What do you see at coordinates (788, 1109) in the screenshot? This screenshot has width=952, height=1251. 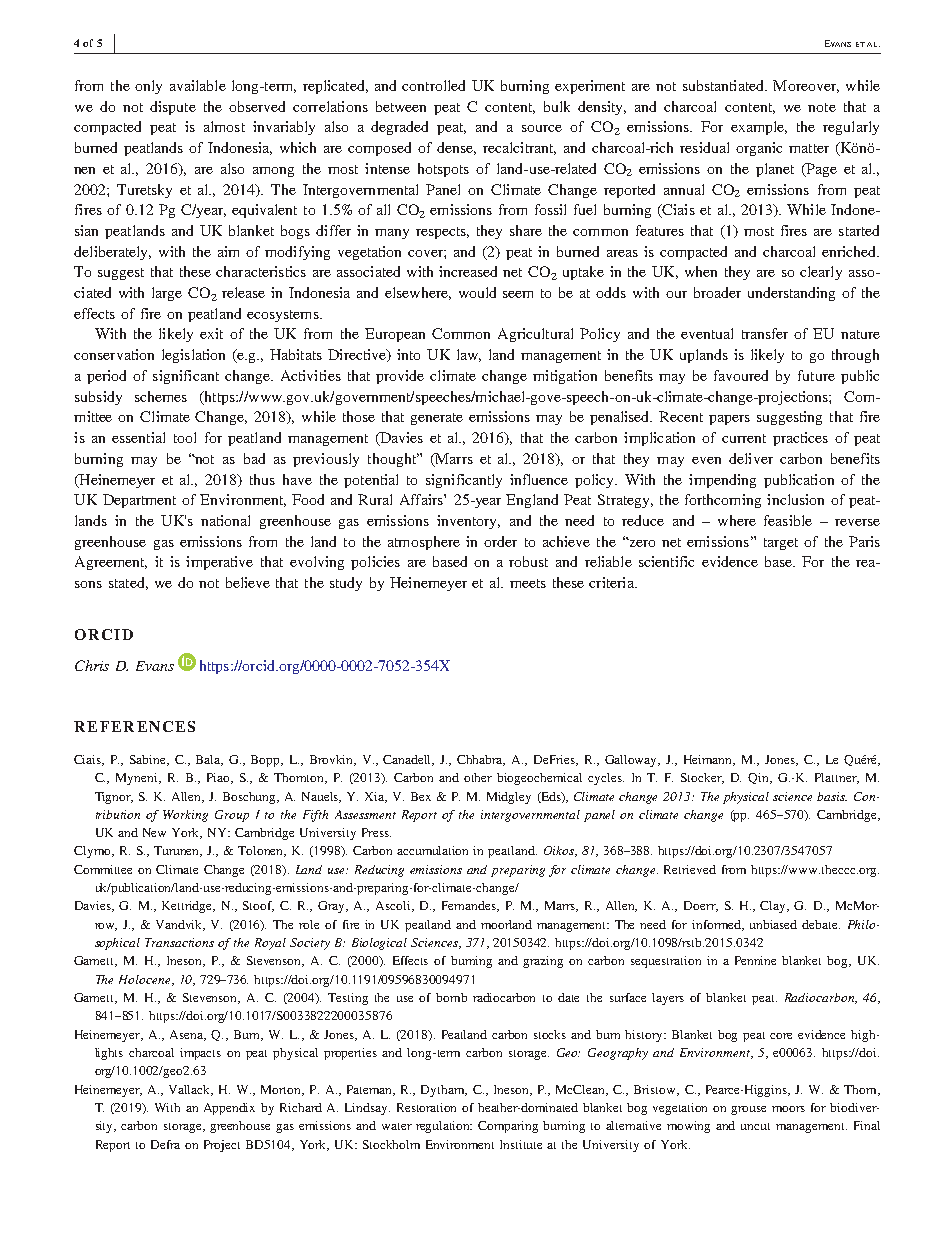 I see `moors` at bounding box center [788, 1109].
